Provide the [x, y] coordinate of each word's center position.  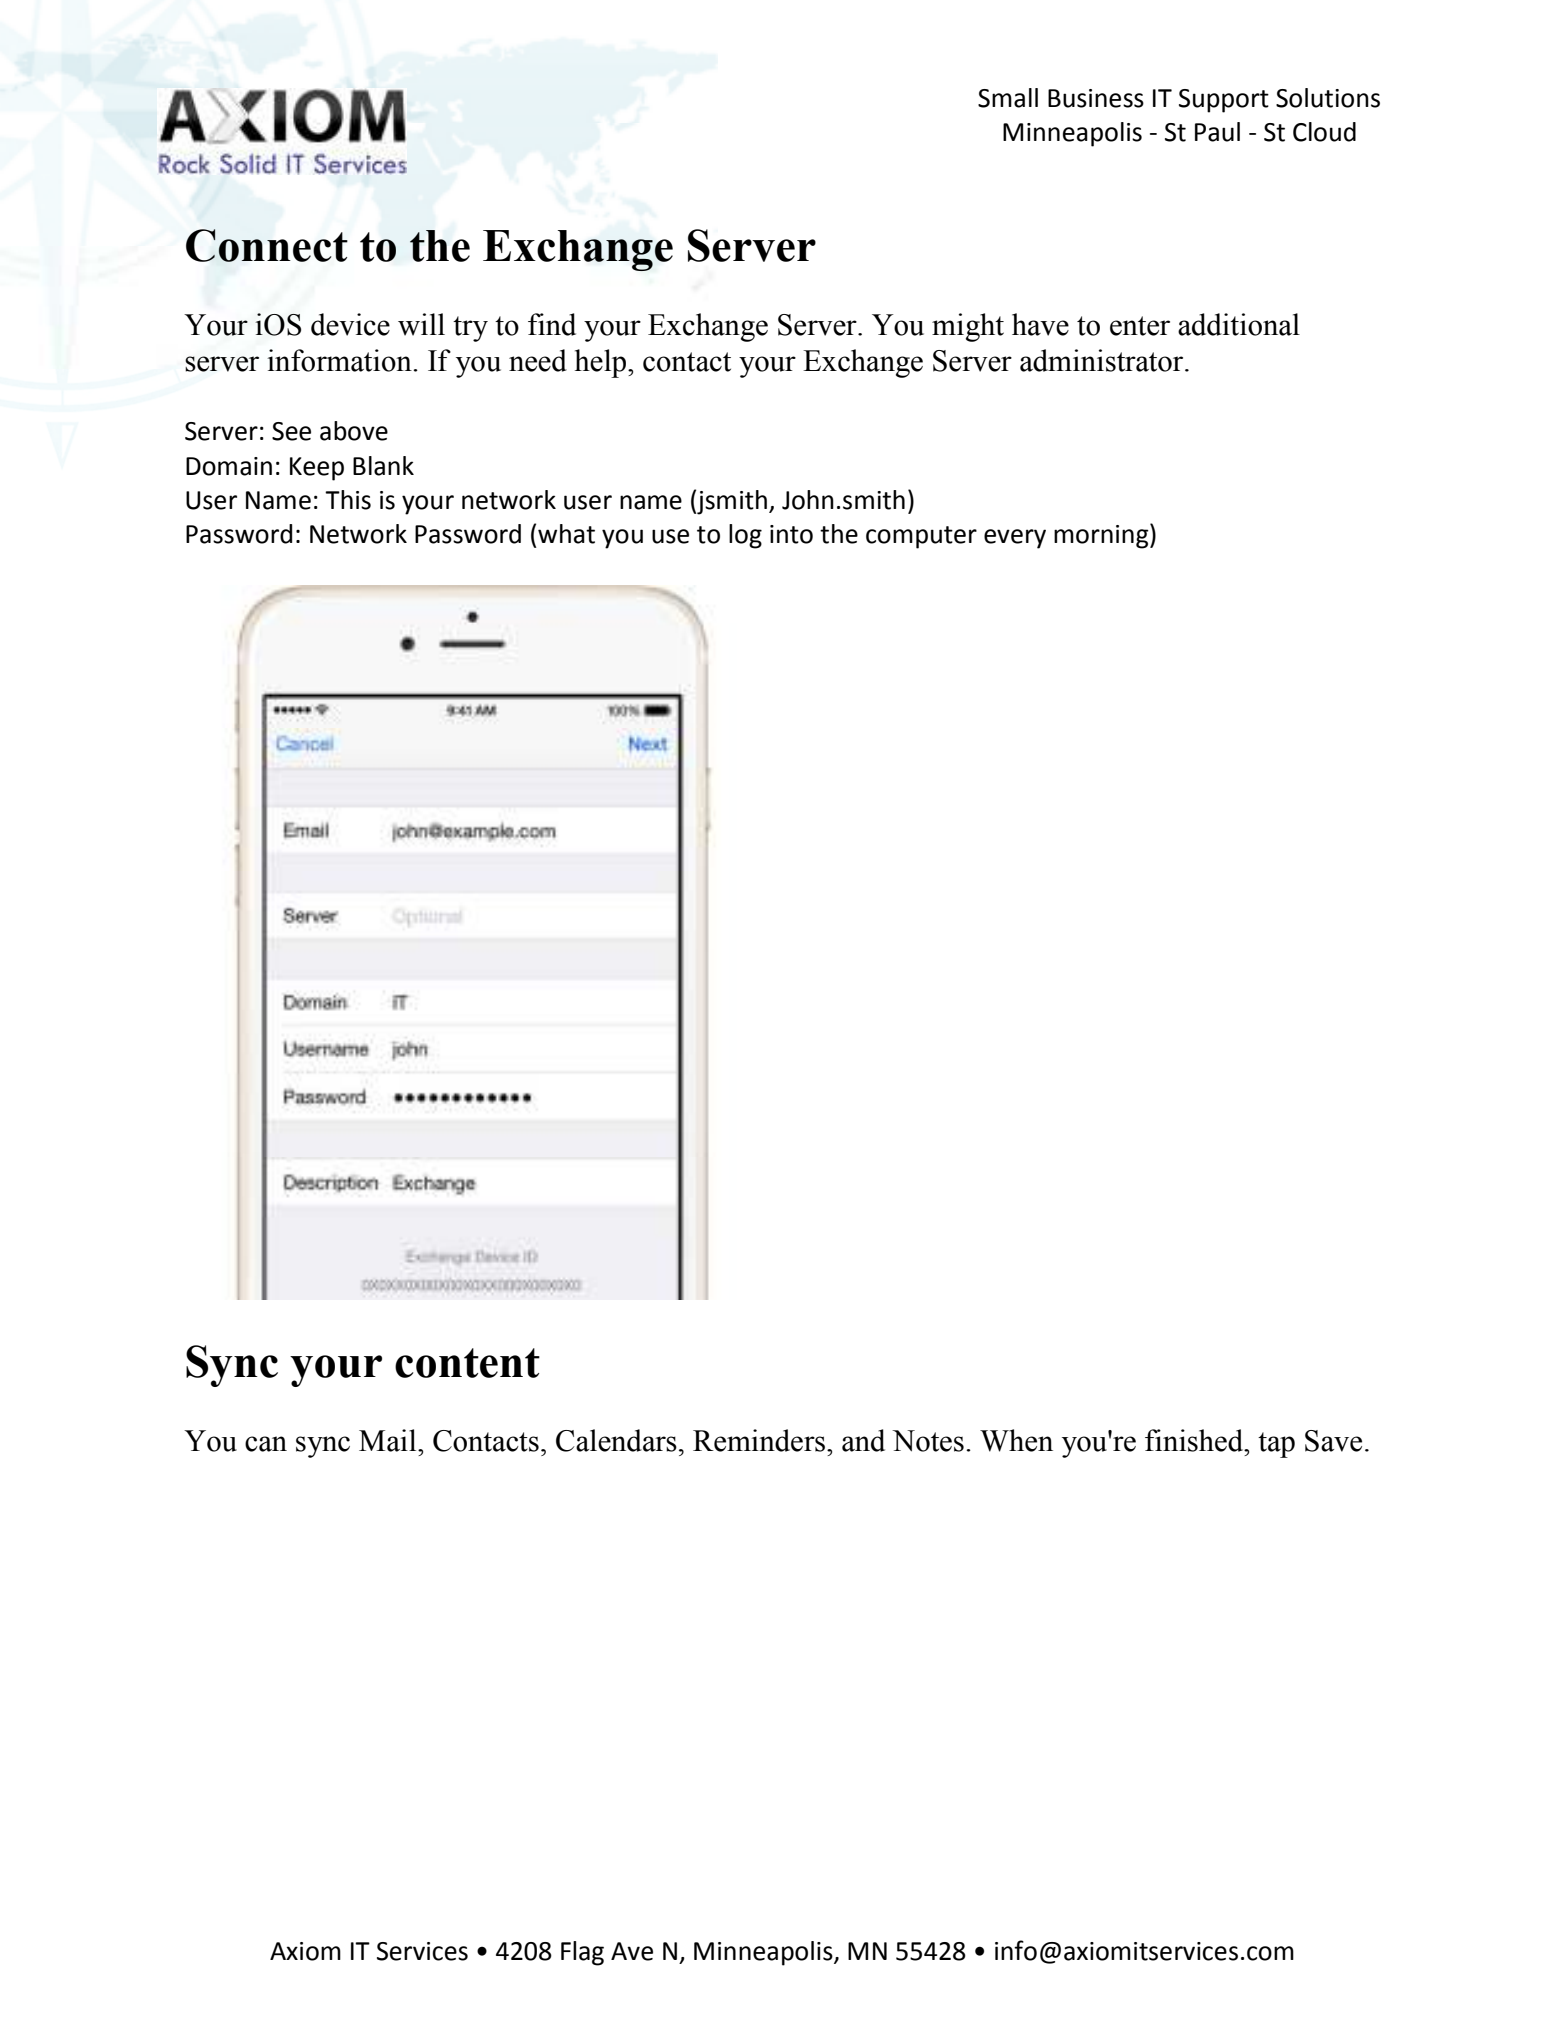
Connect [267, 245]
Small [1008, 98]
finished [1195, 1440]
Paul [1217, 132]
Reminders [759, 1440]
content [467, 1363]
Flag [582, 1953]
